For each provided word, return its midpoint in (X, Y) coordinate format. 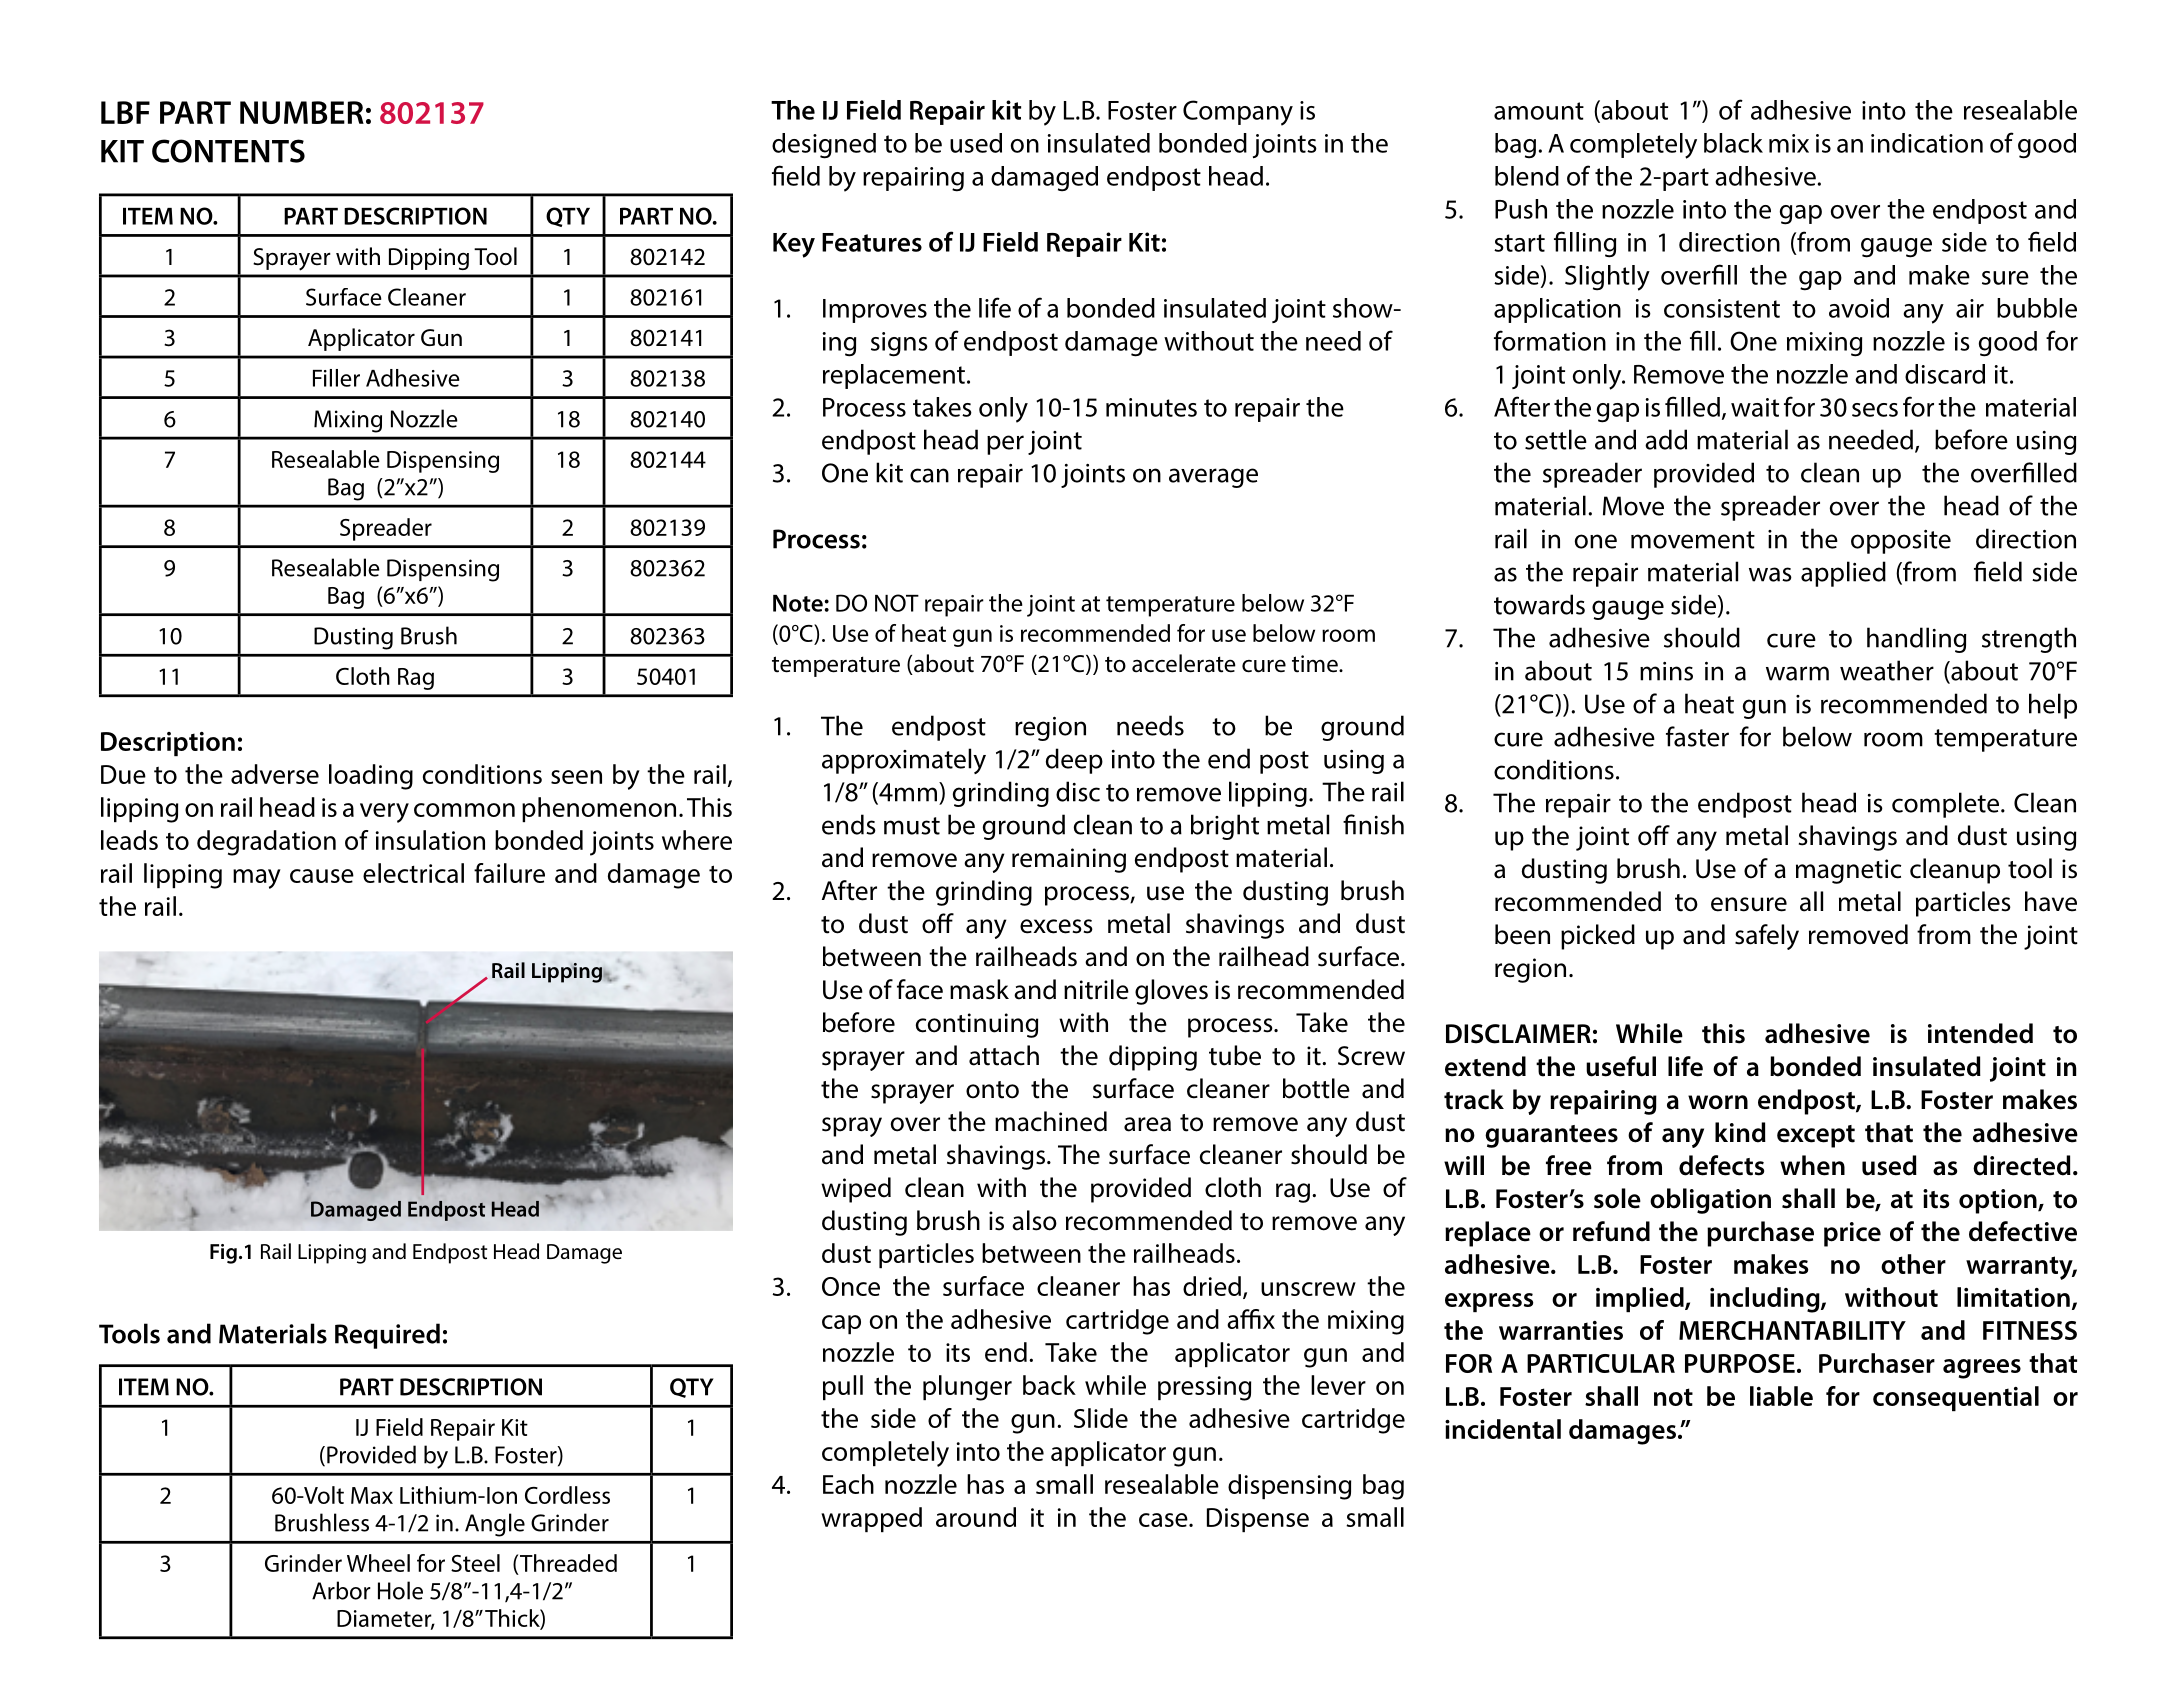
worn (1718, 1102)
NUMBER (302, 112)
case (1164, 1520)
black (1733, 143)
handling (1916, 640)
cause (322, 876)
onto (992, 1090)
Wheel (378, 1563)
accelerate (1184, 663)
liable (1781, 1396)
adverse (275, 774)
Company (1238, 113)
